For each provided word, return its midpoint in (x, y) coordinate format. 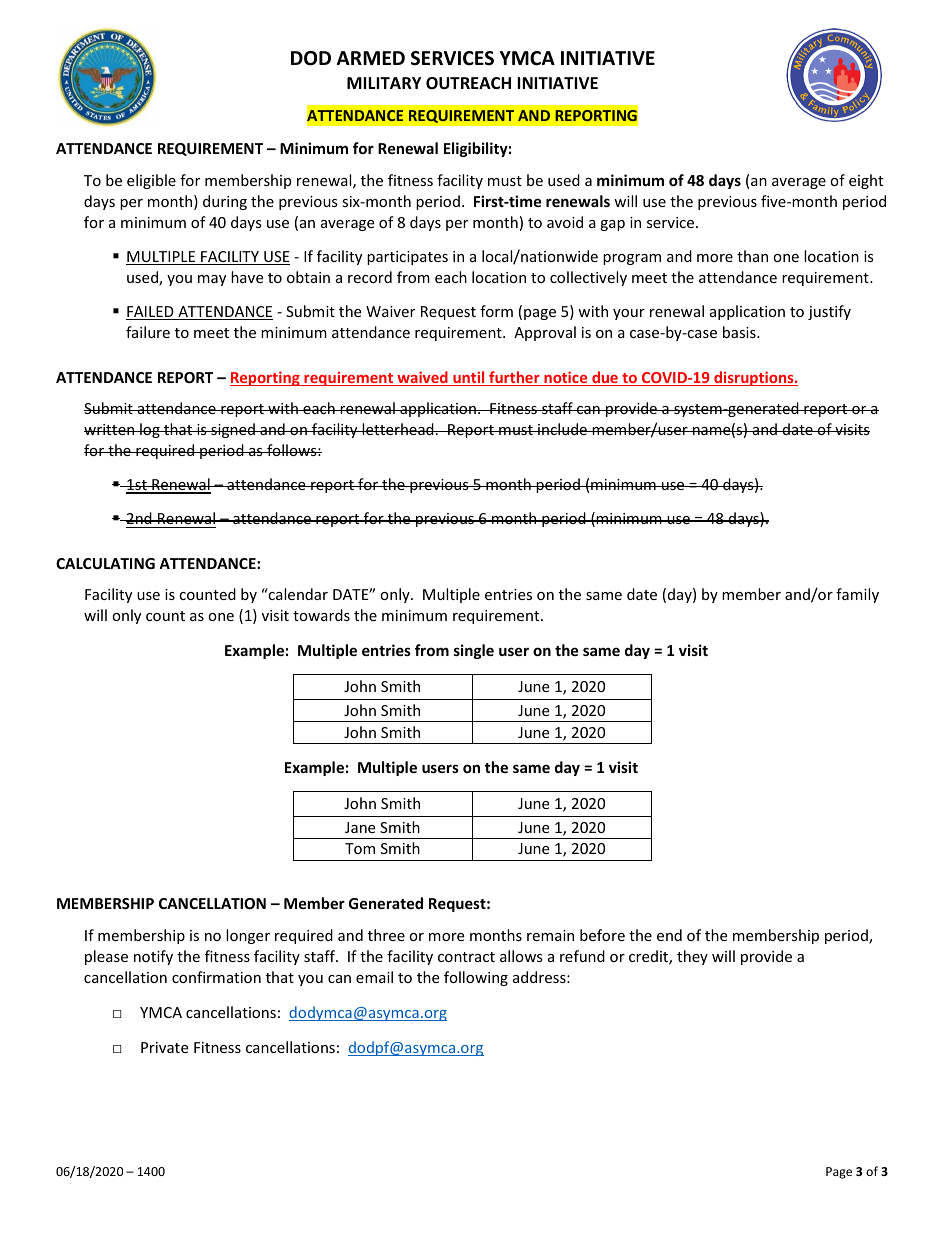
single (474, 651)
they (692, 957)
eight (866, 181)
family (857, 595)
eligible (151, 181)
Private (164, 1047)
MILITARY (384, 83)
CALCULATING (105, 563)
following (476, 978)
